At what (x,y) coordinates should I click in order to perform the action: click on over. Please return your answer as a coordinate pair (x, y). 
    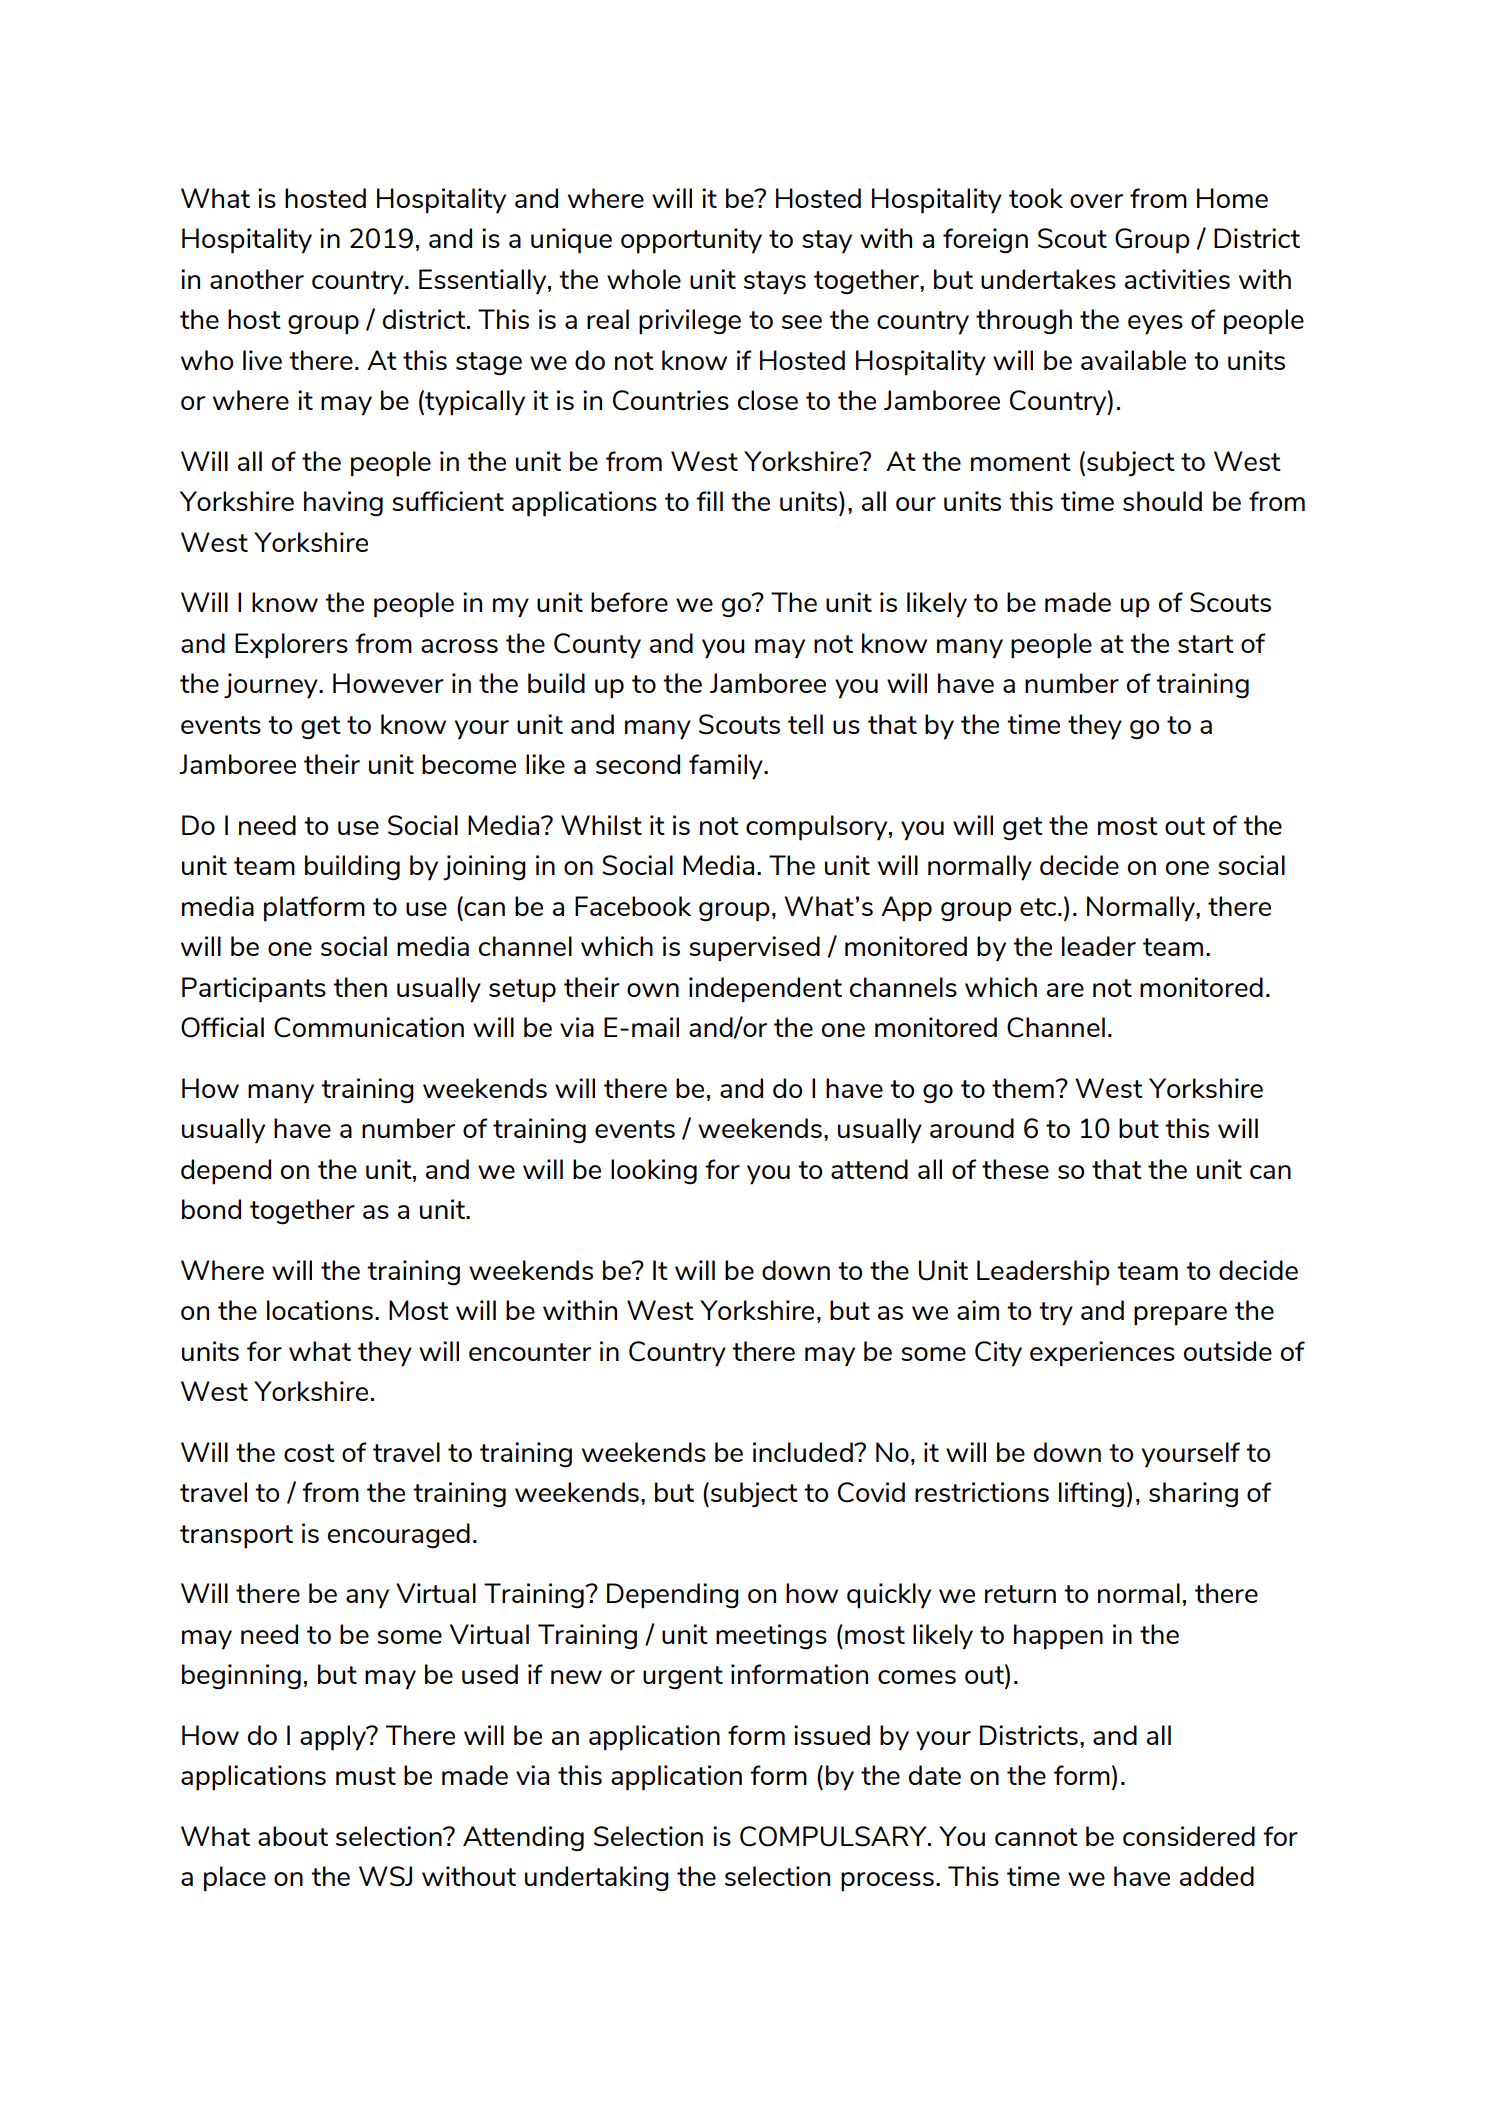
    Looking at the image, I should click on (1096, 201).
